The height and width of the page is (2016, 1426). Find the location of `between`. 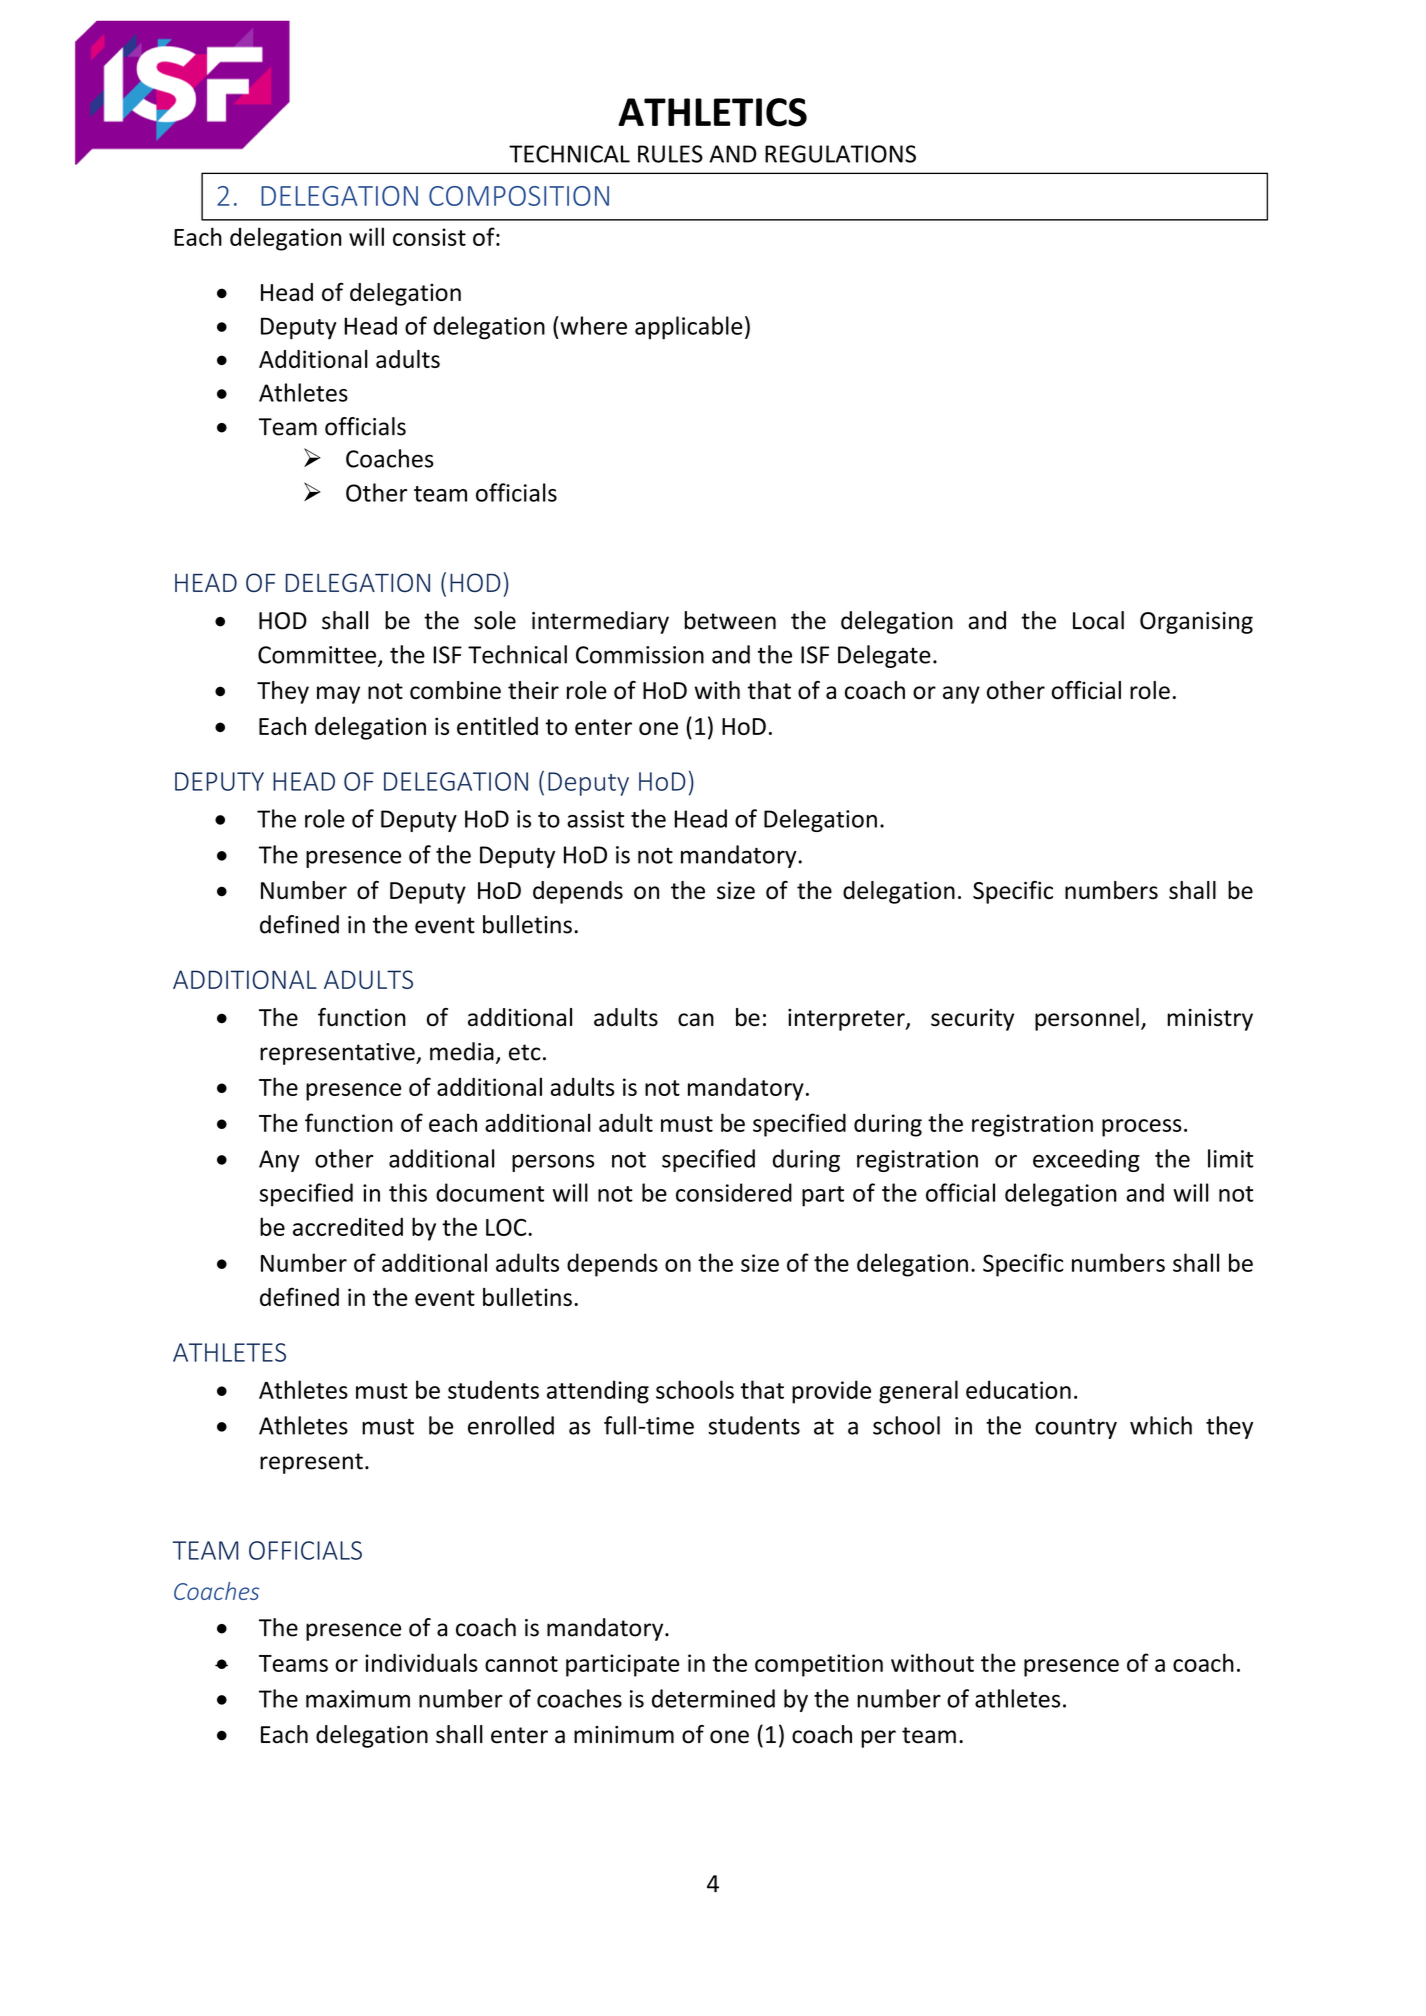

between is located at coordinates (730, 620).
